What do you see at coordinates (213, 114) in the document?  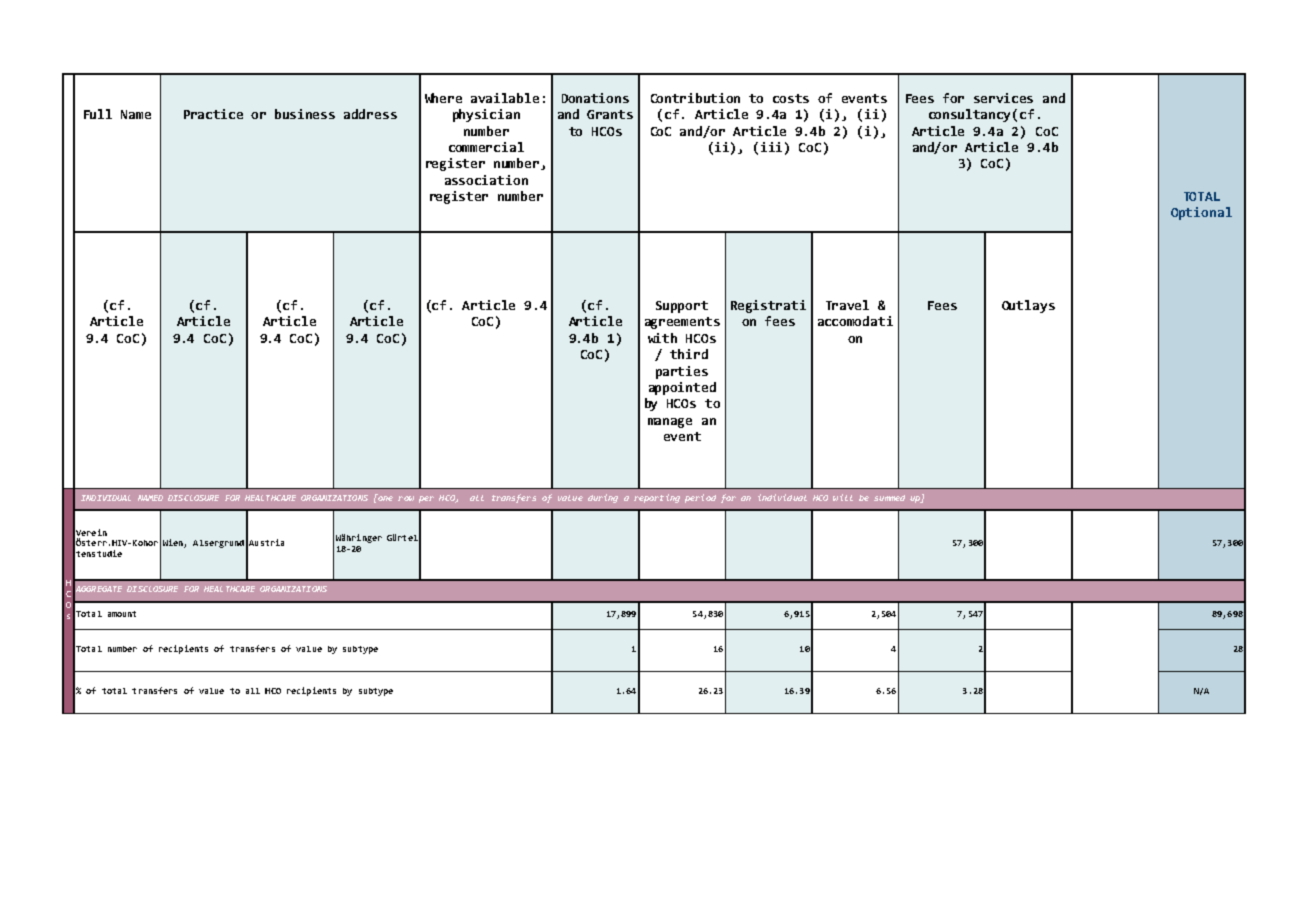 I see `Practice` at bounding box center [213, 114].
